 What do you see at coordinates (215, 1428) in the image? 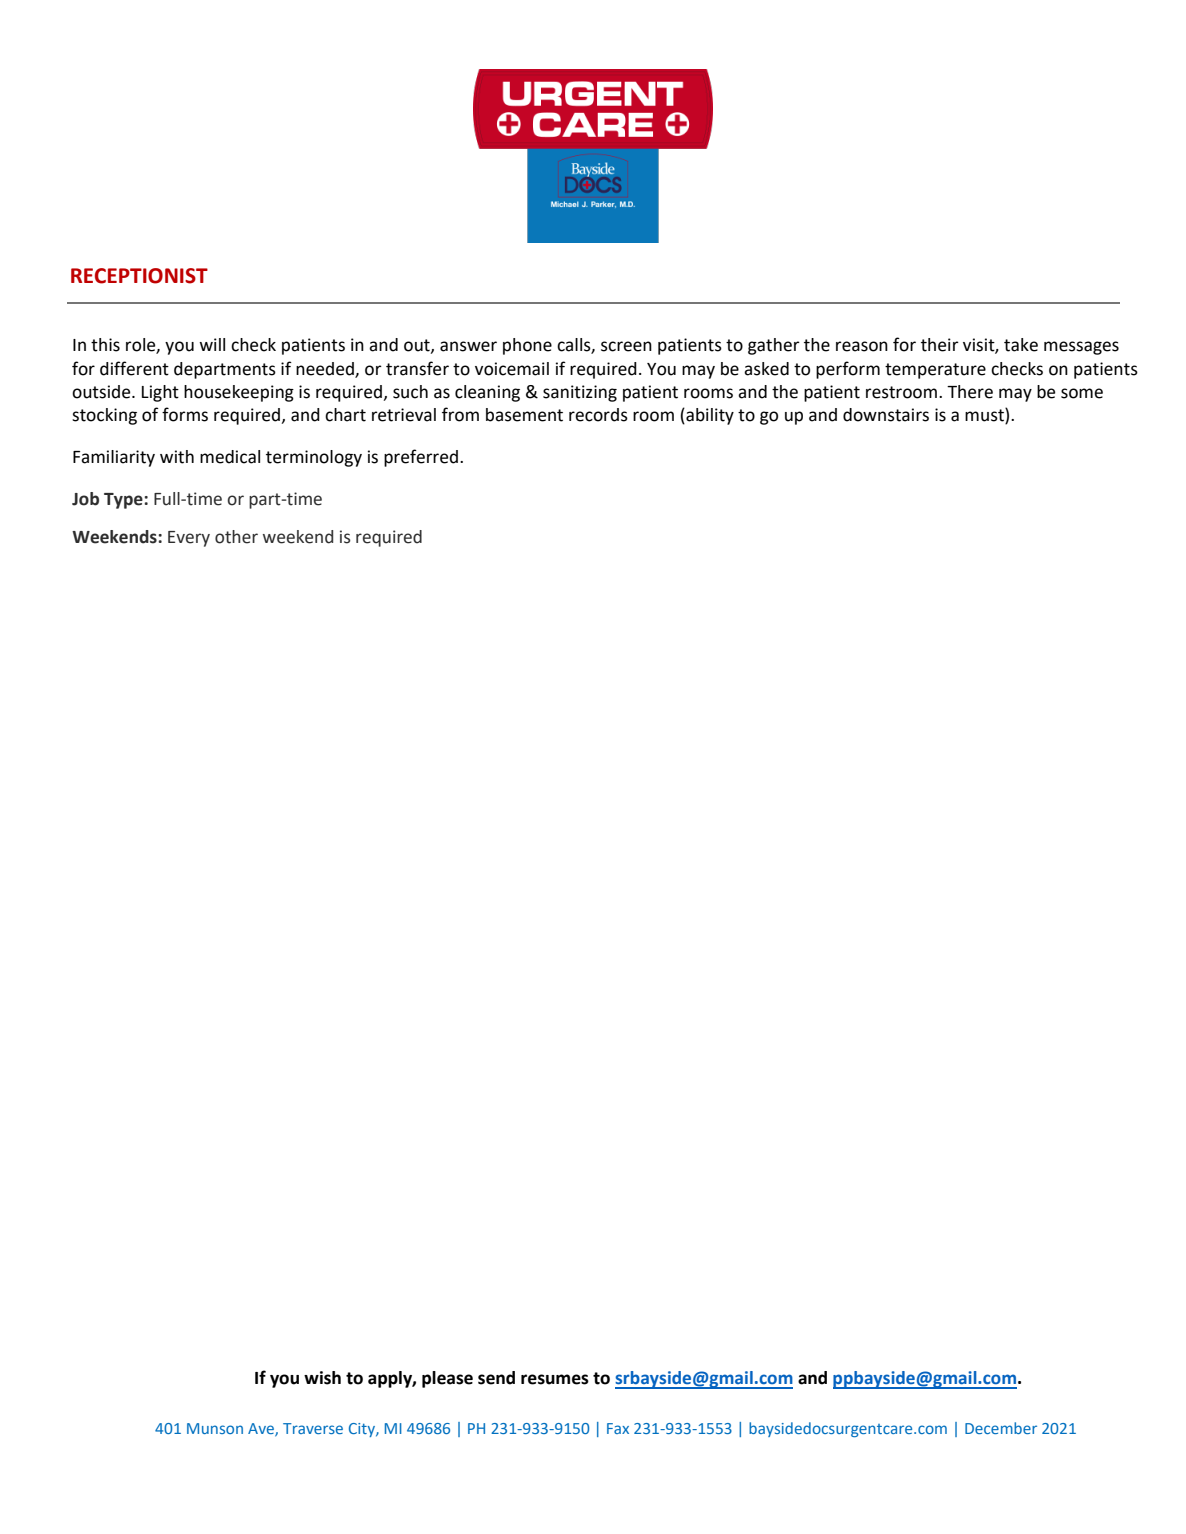
I see `Munson` at bounding box center [215, 1428].
